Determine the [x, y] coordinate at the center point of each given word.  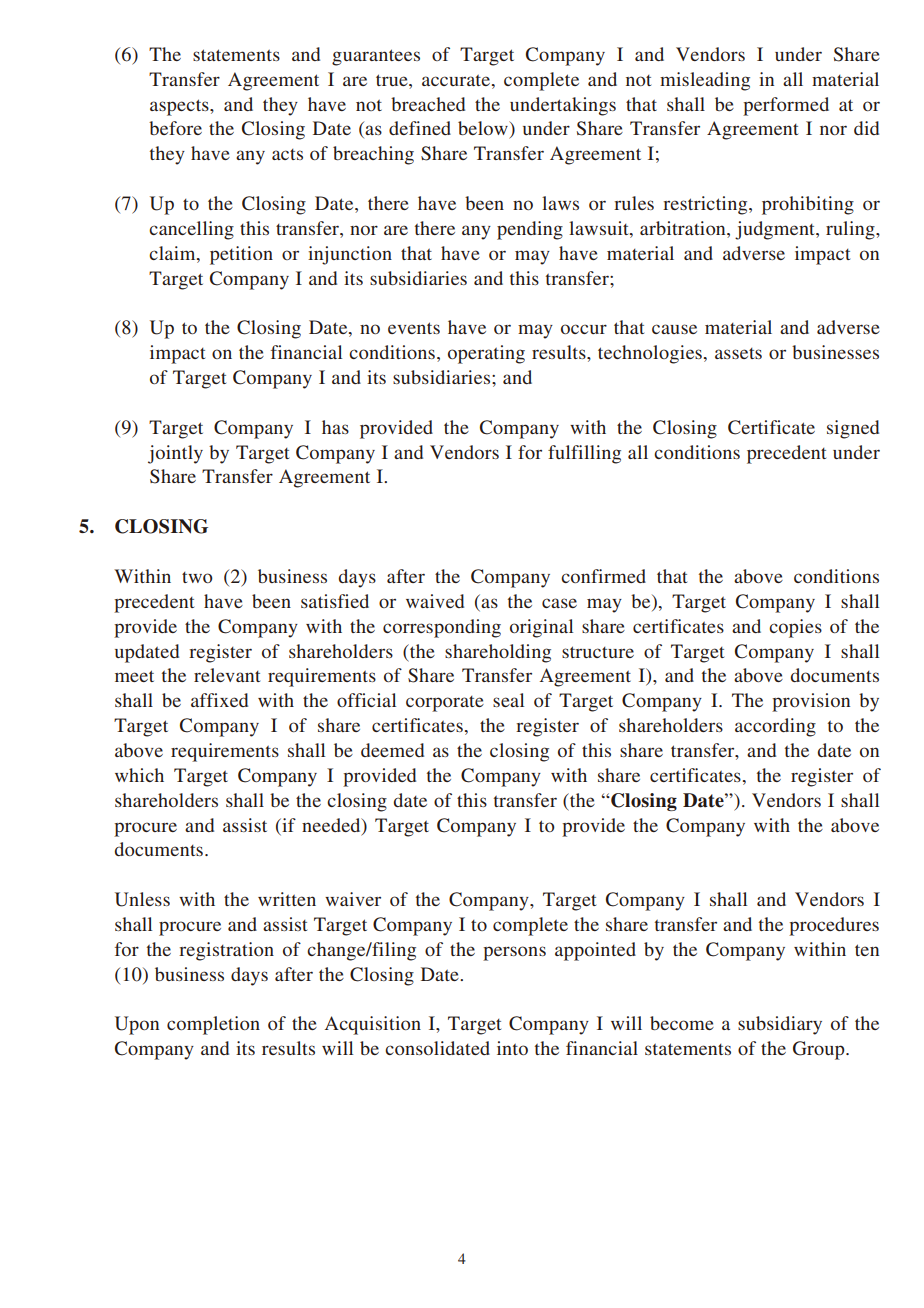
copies [795, 628]
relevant [227, 675]
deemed [392, 750]
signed [853, 429]
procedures [834, 926]
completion [213, 1025]
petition [241, 255]
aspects [180, 107]
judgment [776, 230]
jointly [175, 454]
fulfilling [584, 454]
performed [786, 106]
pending [530, 230]
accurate [457, 80]
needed [332, 825]
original [541, 628]
